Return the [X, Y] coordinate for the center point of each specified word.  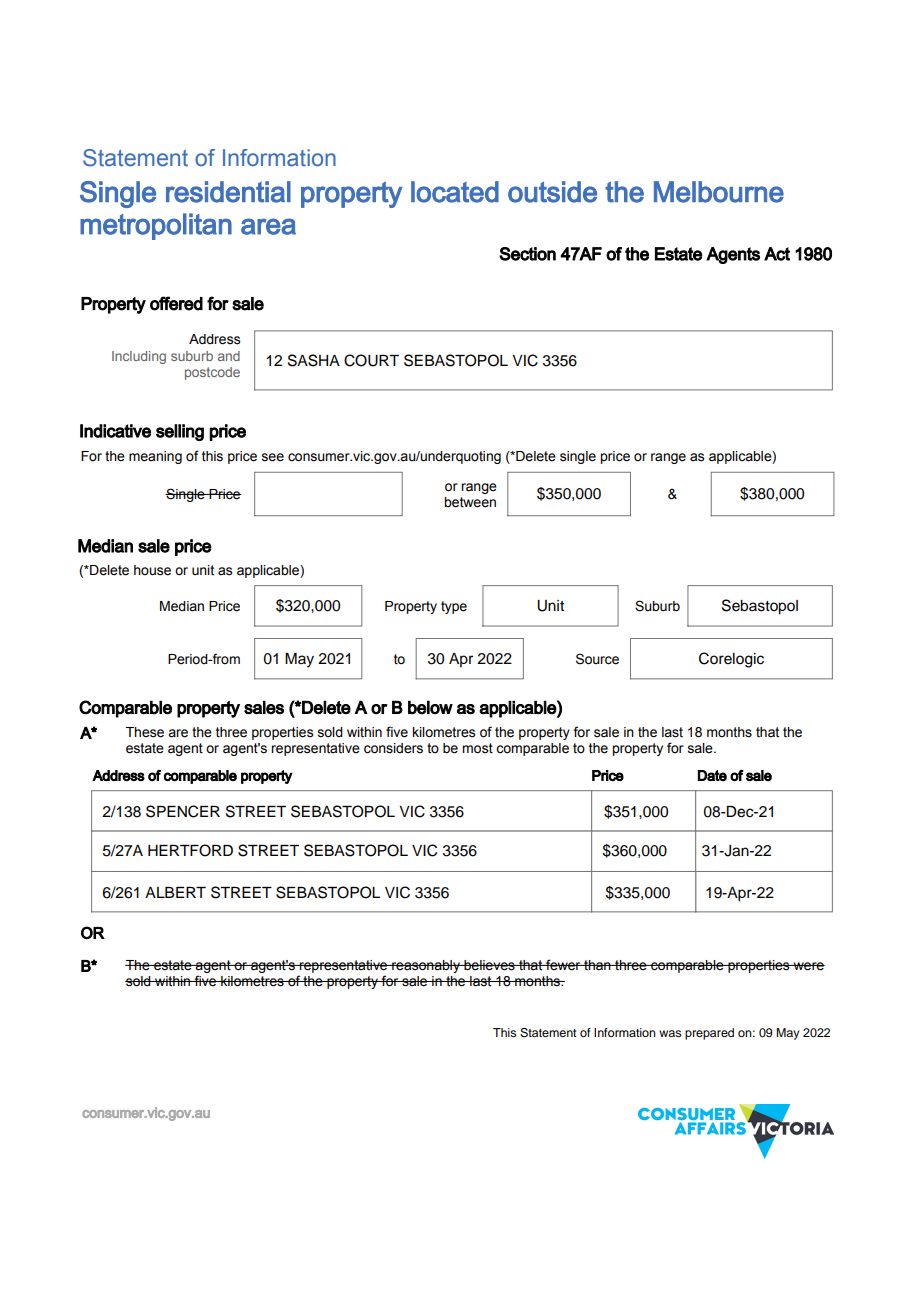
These [145, 732]
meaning [155, 457]
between [470, 502]
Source [597, 659]
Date [712, 775]
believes [489, 965]
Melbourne [719, 192]
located [455, 192]
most [477, 748]
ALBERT [175, 892]
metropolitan [156, 226]
